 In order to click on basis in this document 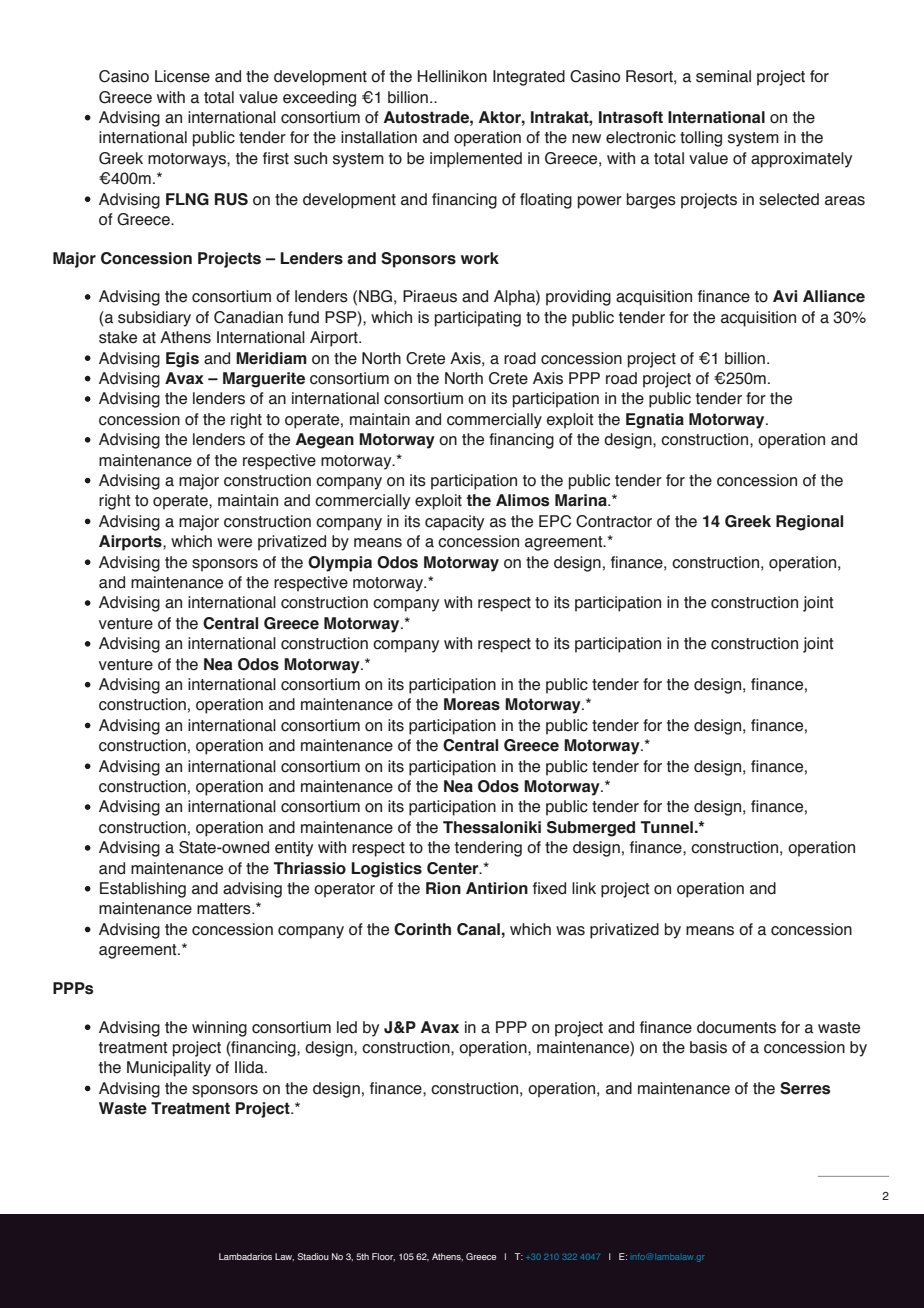, I will do `click(708, 1047)`.
